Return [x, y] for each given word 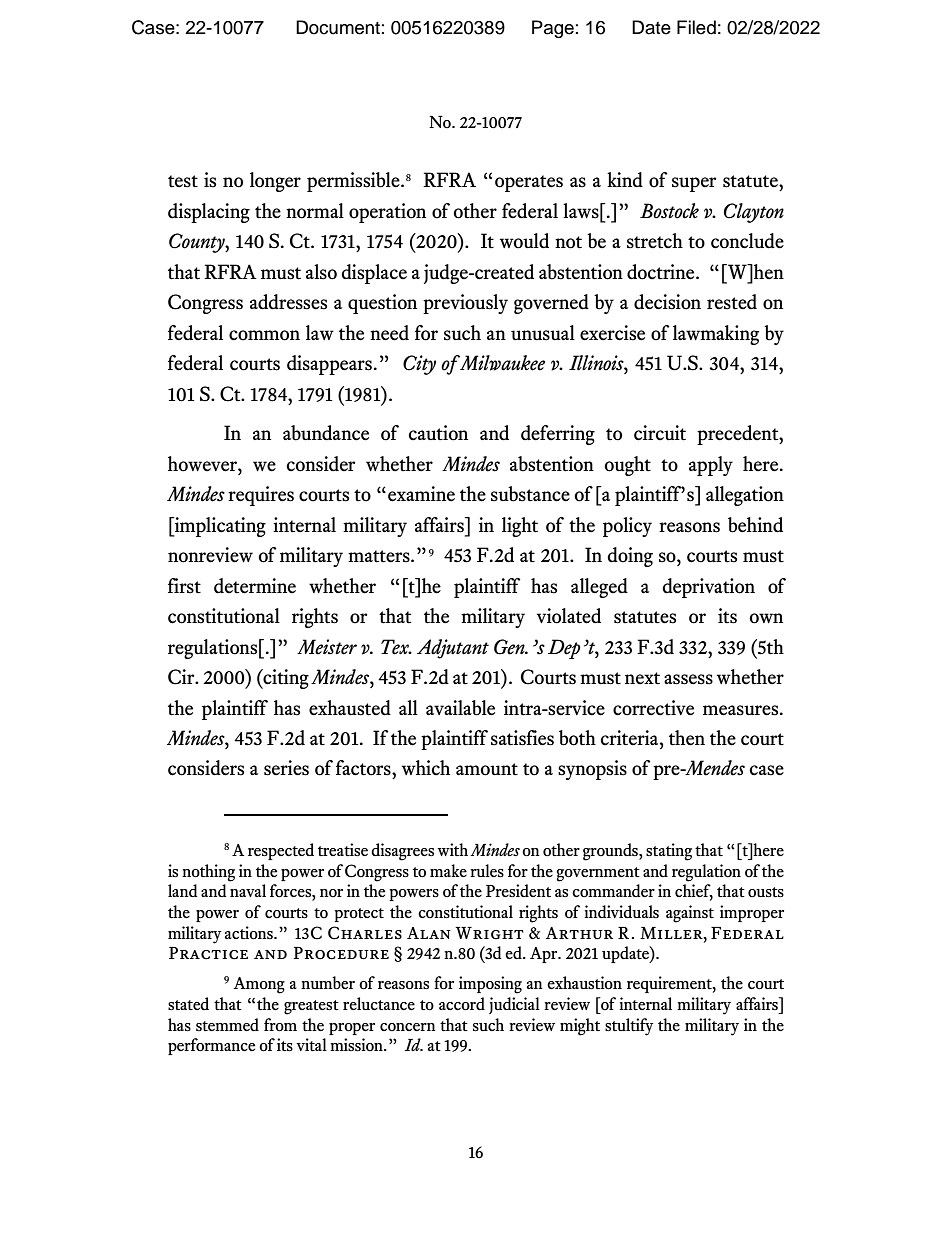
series [286, 768]
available [460, 708]
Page [553, 29]
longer [275, 182]
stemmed [227, 1025]
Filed [696, 27]
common [264, 335]
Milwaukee [502, 363]
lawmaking [716, 335]
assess [688, 679]
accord [462, 1004]
